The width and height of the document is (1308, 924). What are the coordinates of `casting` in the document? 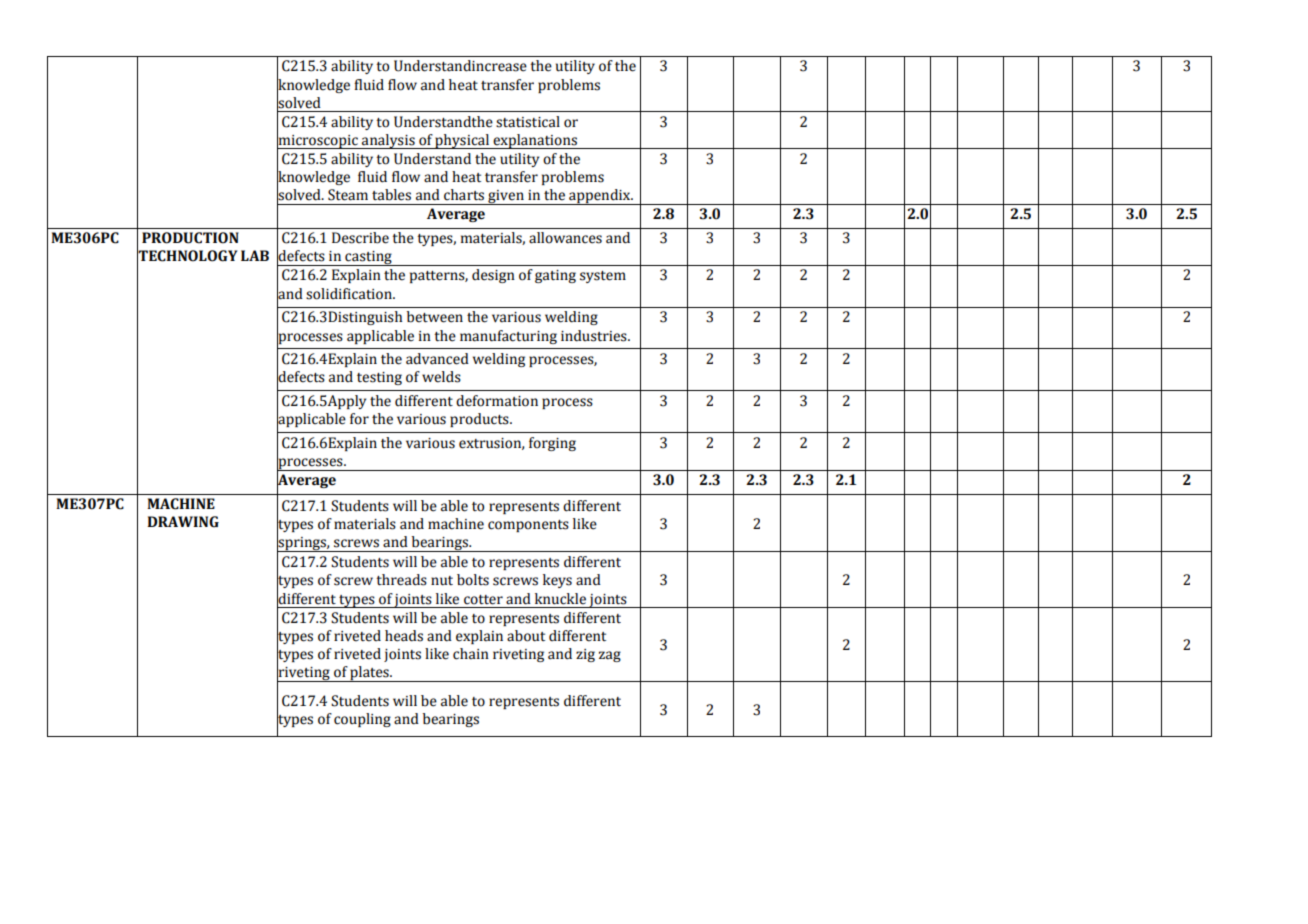 It's located at (368, 258).
